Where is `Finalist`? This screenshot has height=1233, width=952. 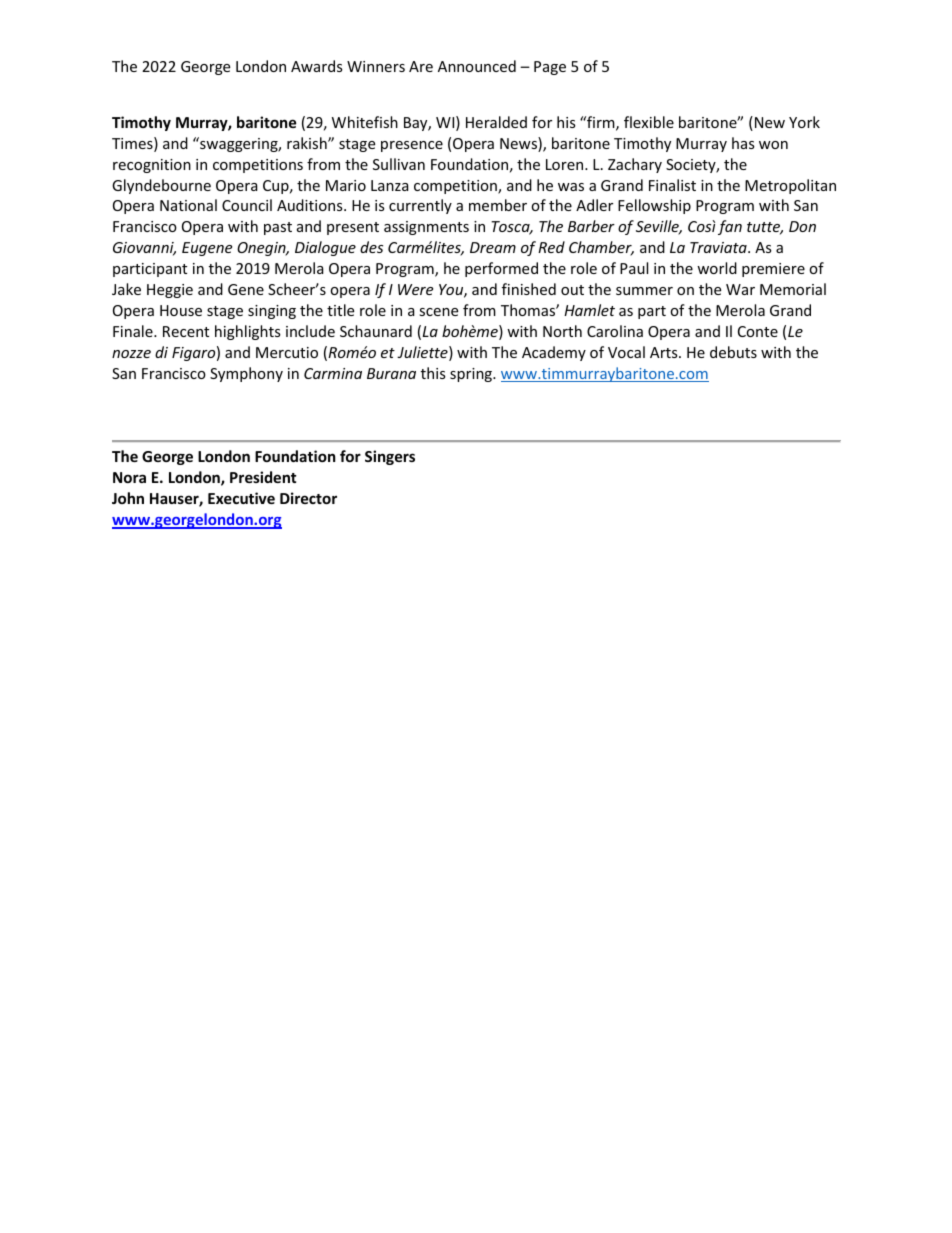
Finalist is located at coordinates (672, 185).
